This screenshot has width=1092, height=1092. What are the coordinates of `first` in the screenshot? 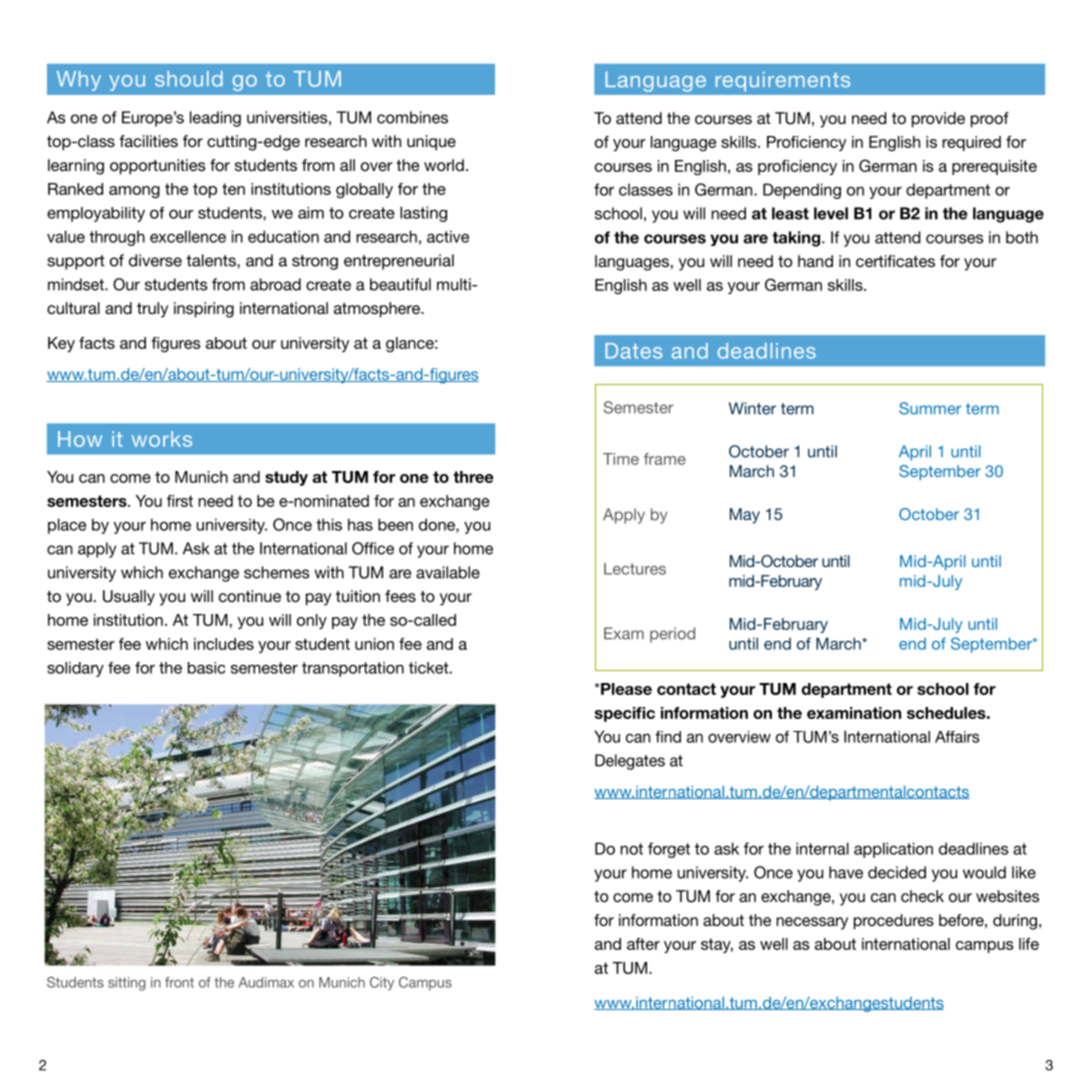 It's located at (180, 501).
